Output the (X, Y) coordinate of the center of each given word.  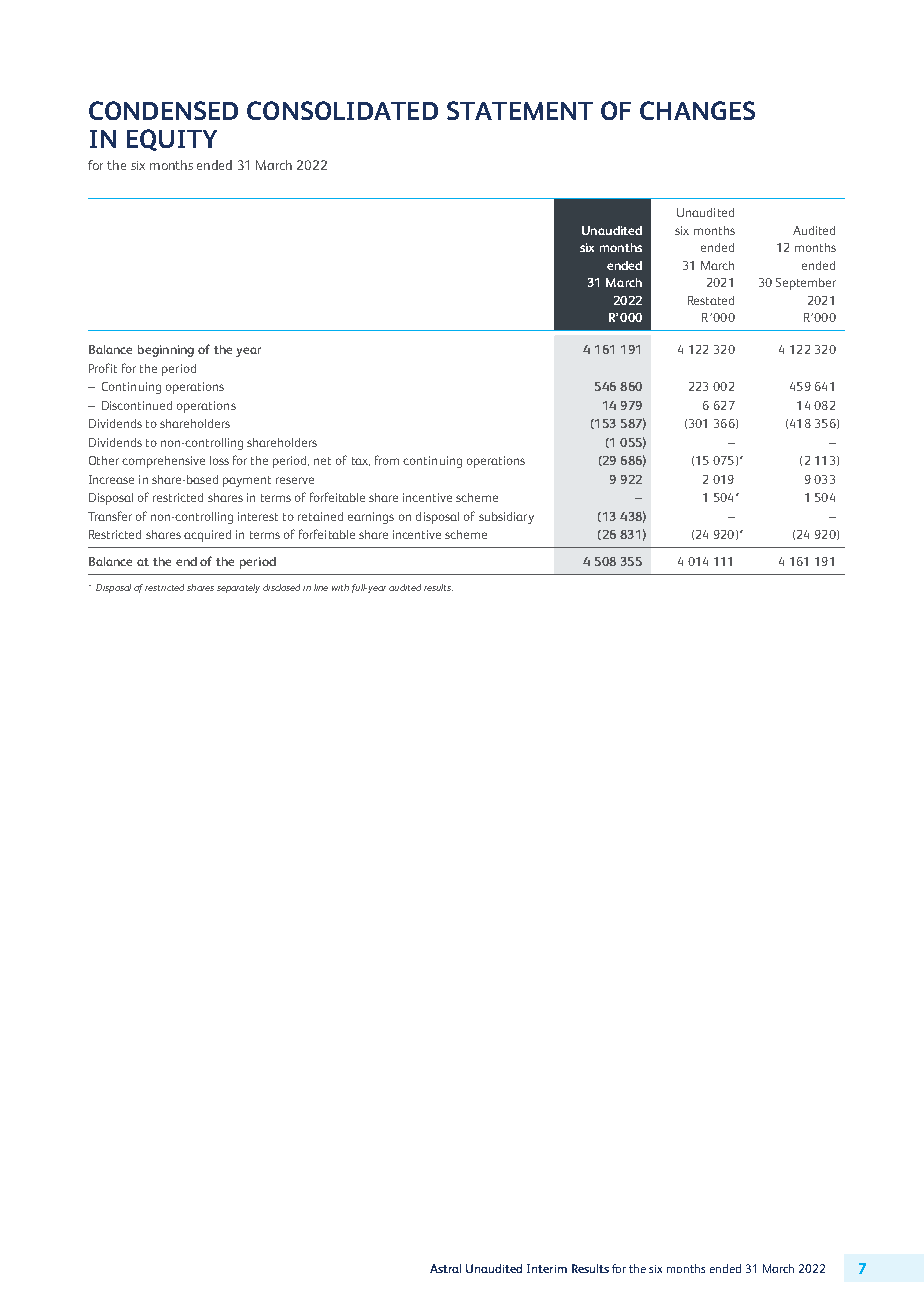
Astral (445, 1268)
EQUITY (172, 140)
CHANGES (697, 110)
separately (238, 588)
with (340, 587)
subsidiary (506, 518)
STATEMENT (520, 110)
